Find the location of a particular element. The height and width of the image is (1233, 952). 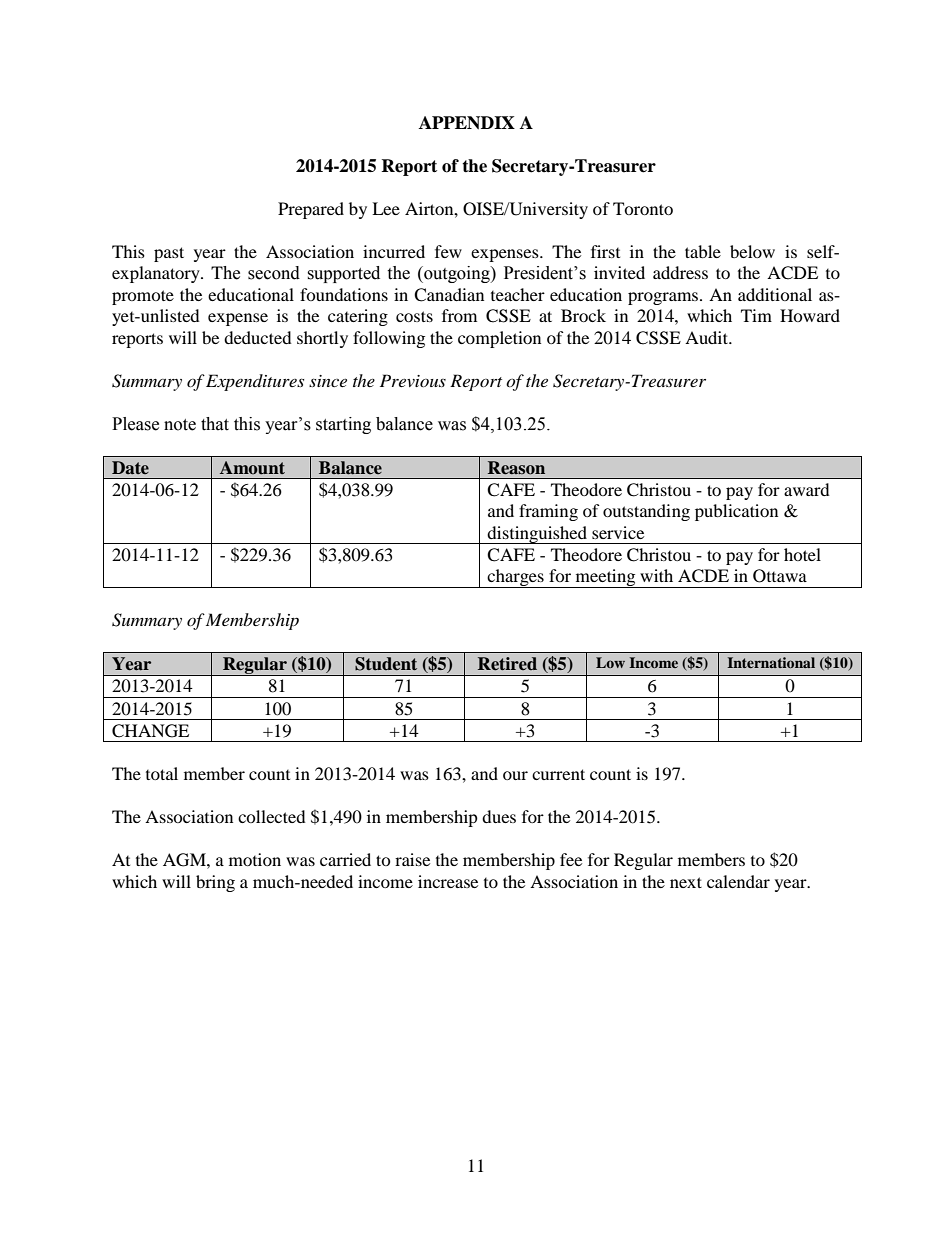

Prepared is located at coordinates (311, 210).
